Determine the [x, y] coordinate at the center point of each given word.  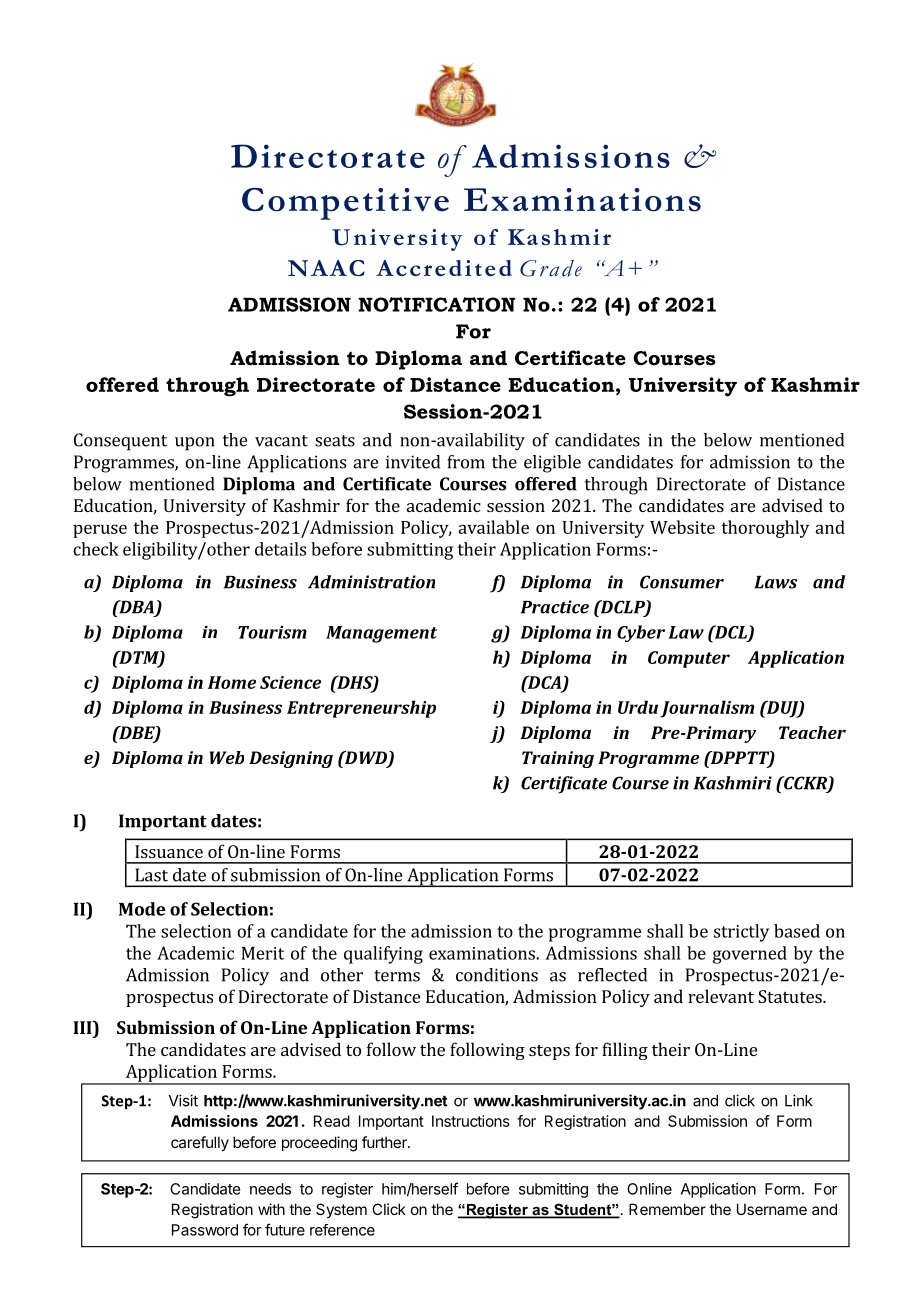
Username [772, 1209]
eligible [552, 464]
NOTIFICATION [436, 304]
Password [205, 1230]
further [385, 1142]
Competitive [345, 204]
